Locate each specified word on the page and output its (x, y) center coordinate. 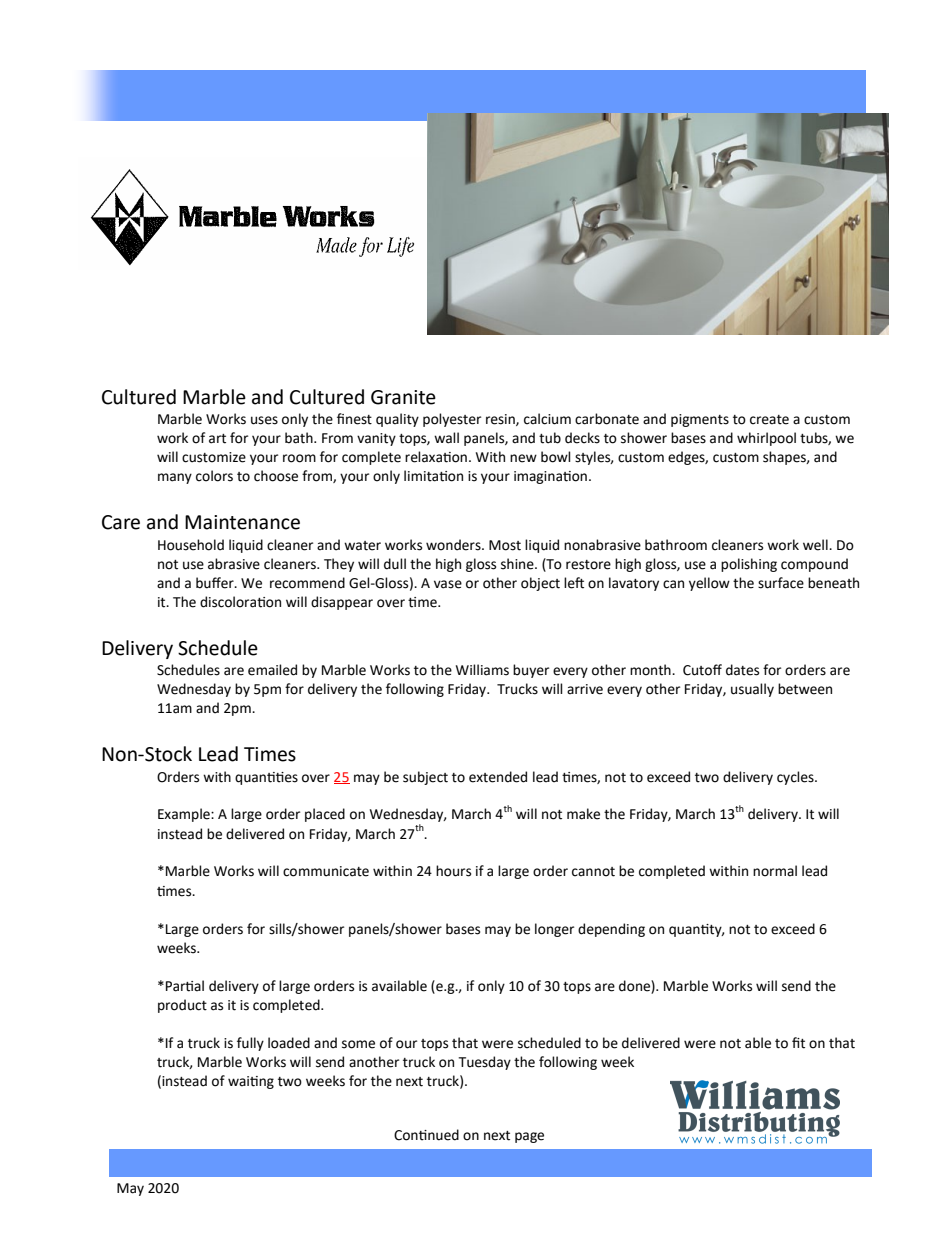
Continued (426, 1135)
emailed (272, 670)
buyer (531, 671)
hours (453, 871)
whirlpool (766, 439)
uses (264, 420)
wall (446, 438)
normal (775, 871)
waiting (251, 1082)
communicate (326, 871)
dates (742, 670)
